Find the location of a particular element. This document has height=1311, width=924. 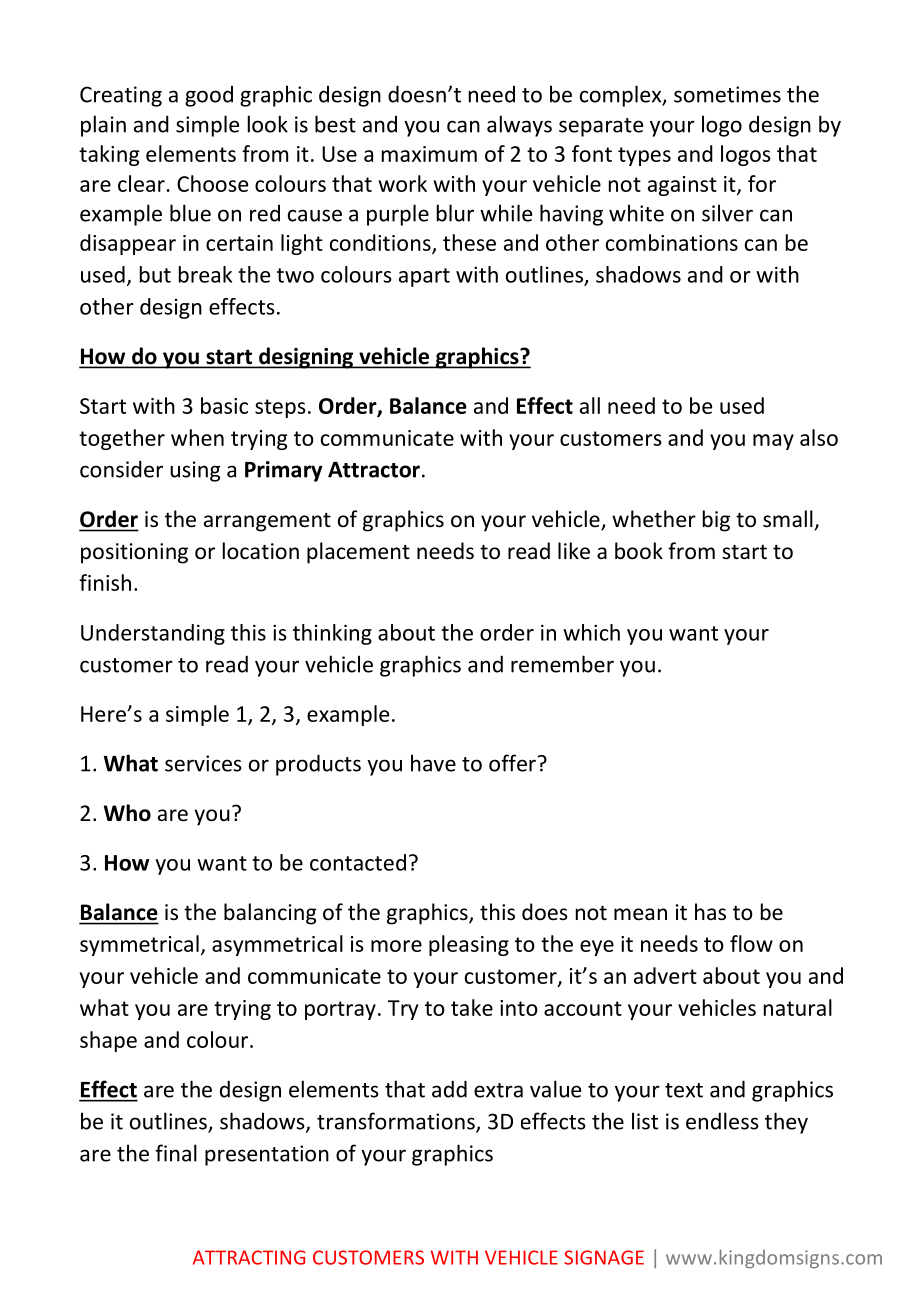

good is located at coordinates (209, 96).
